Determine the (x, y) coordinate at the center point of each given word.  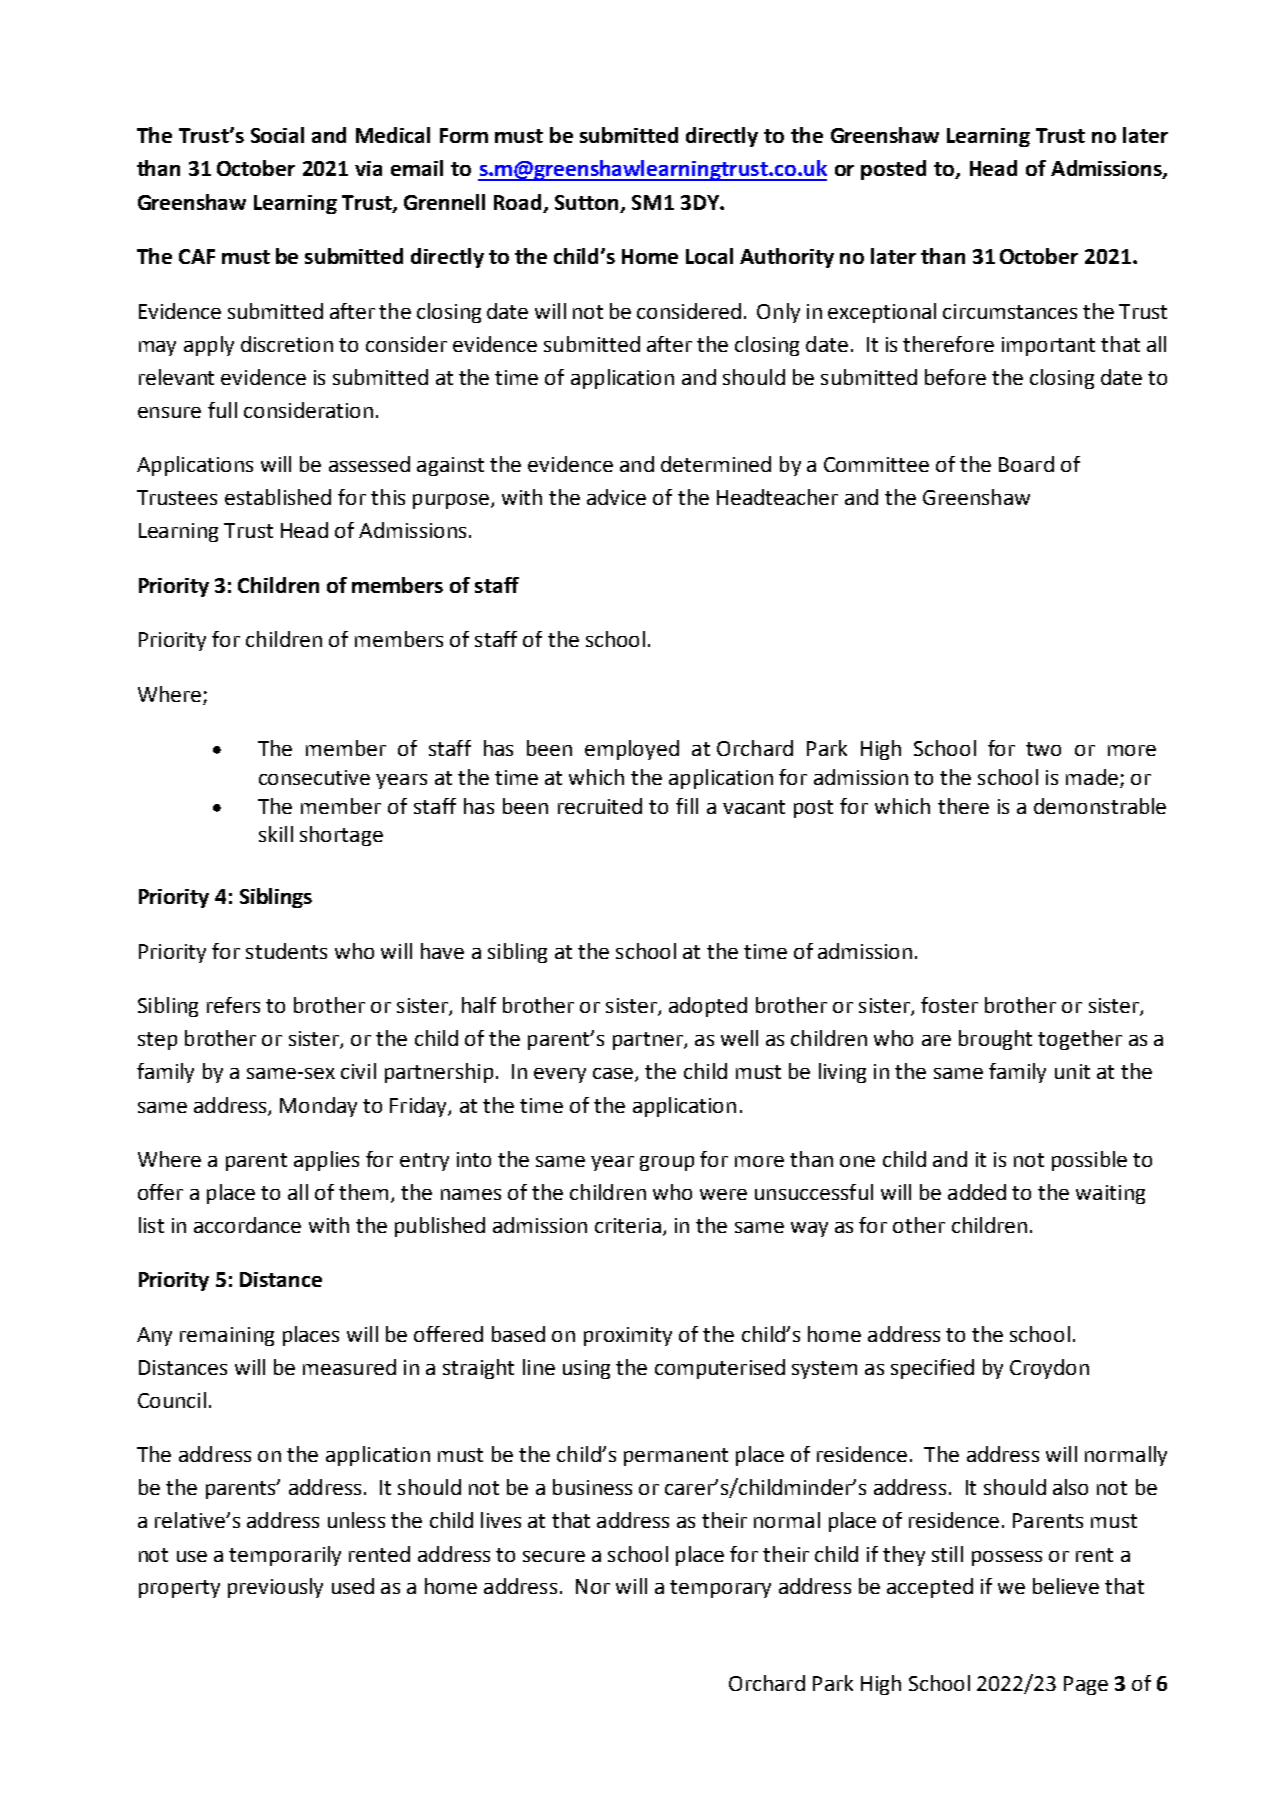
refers (233, 1005)
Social (277, 135)
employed (632, 750)
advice (616, 497)
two (1043, 749)
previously (275, 1588)
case (614, 1075)
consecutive (314, 777)
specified (932, 1369)
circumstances (1010, 311)
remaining (227, 1336)
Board (1026, 464)
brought (995, 1040)
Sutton (588, 204)
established (278, 497)
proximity (628, 1336)
